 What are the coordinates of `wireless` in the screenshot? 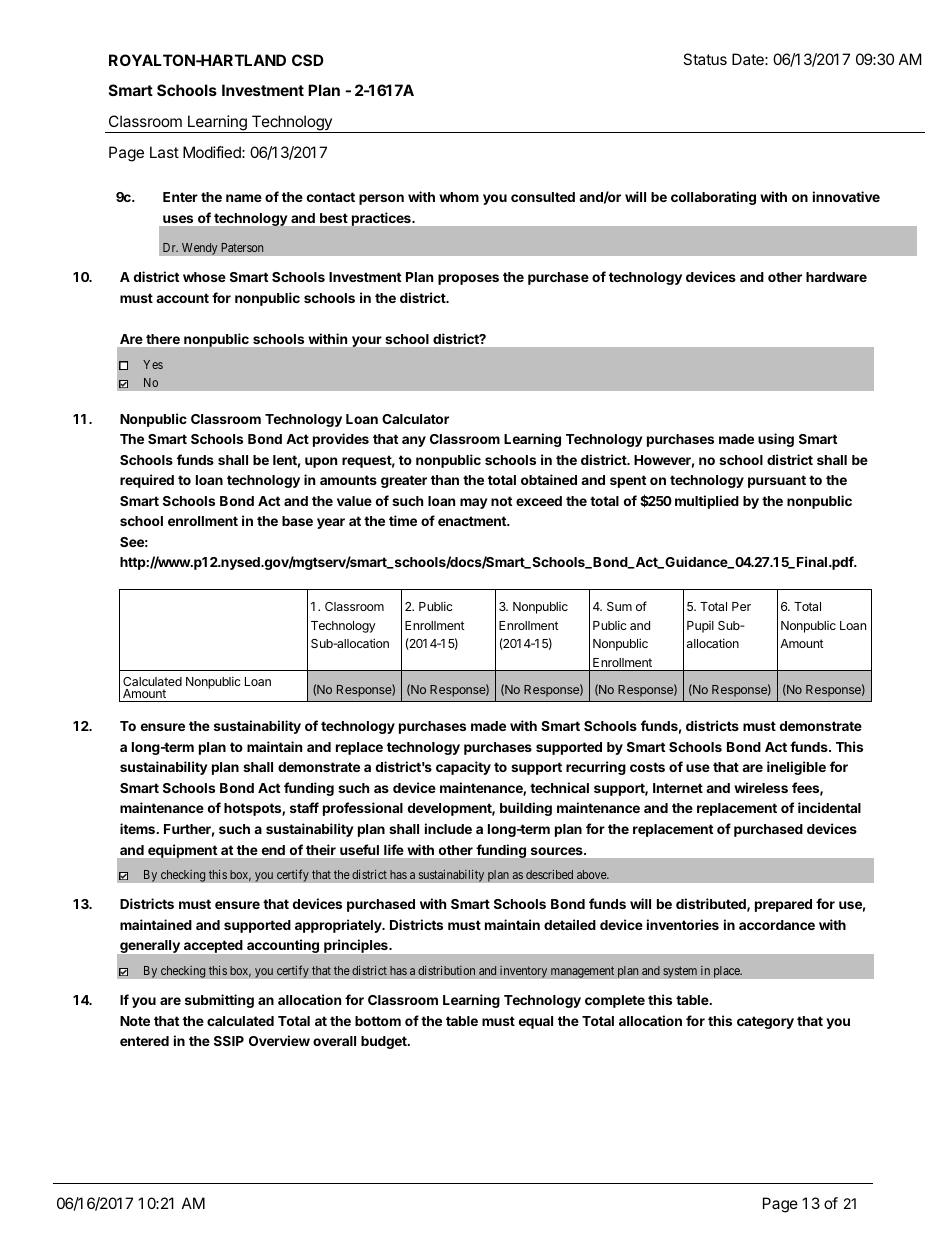 It's located at (761, 787).
